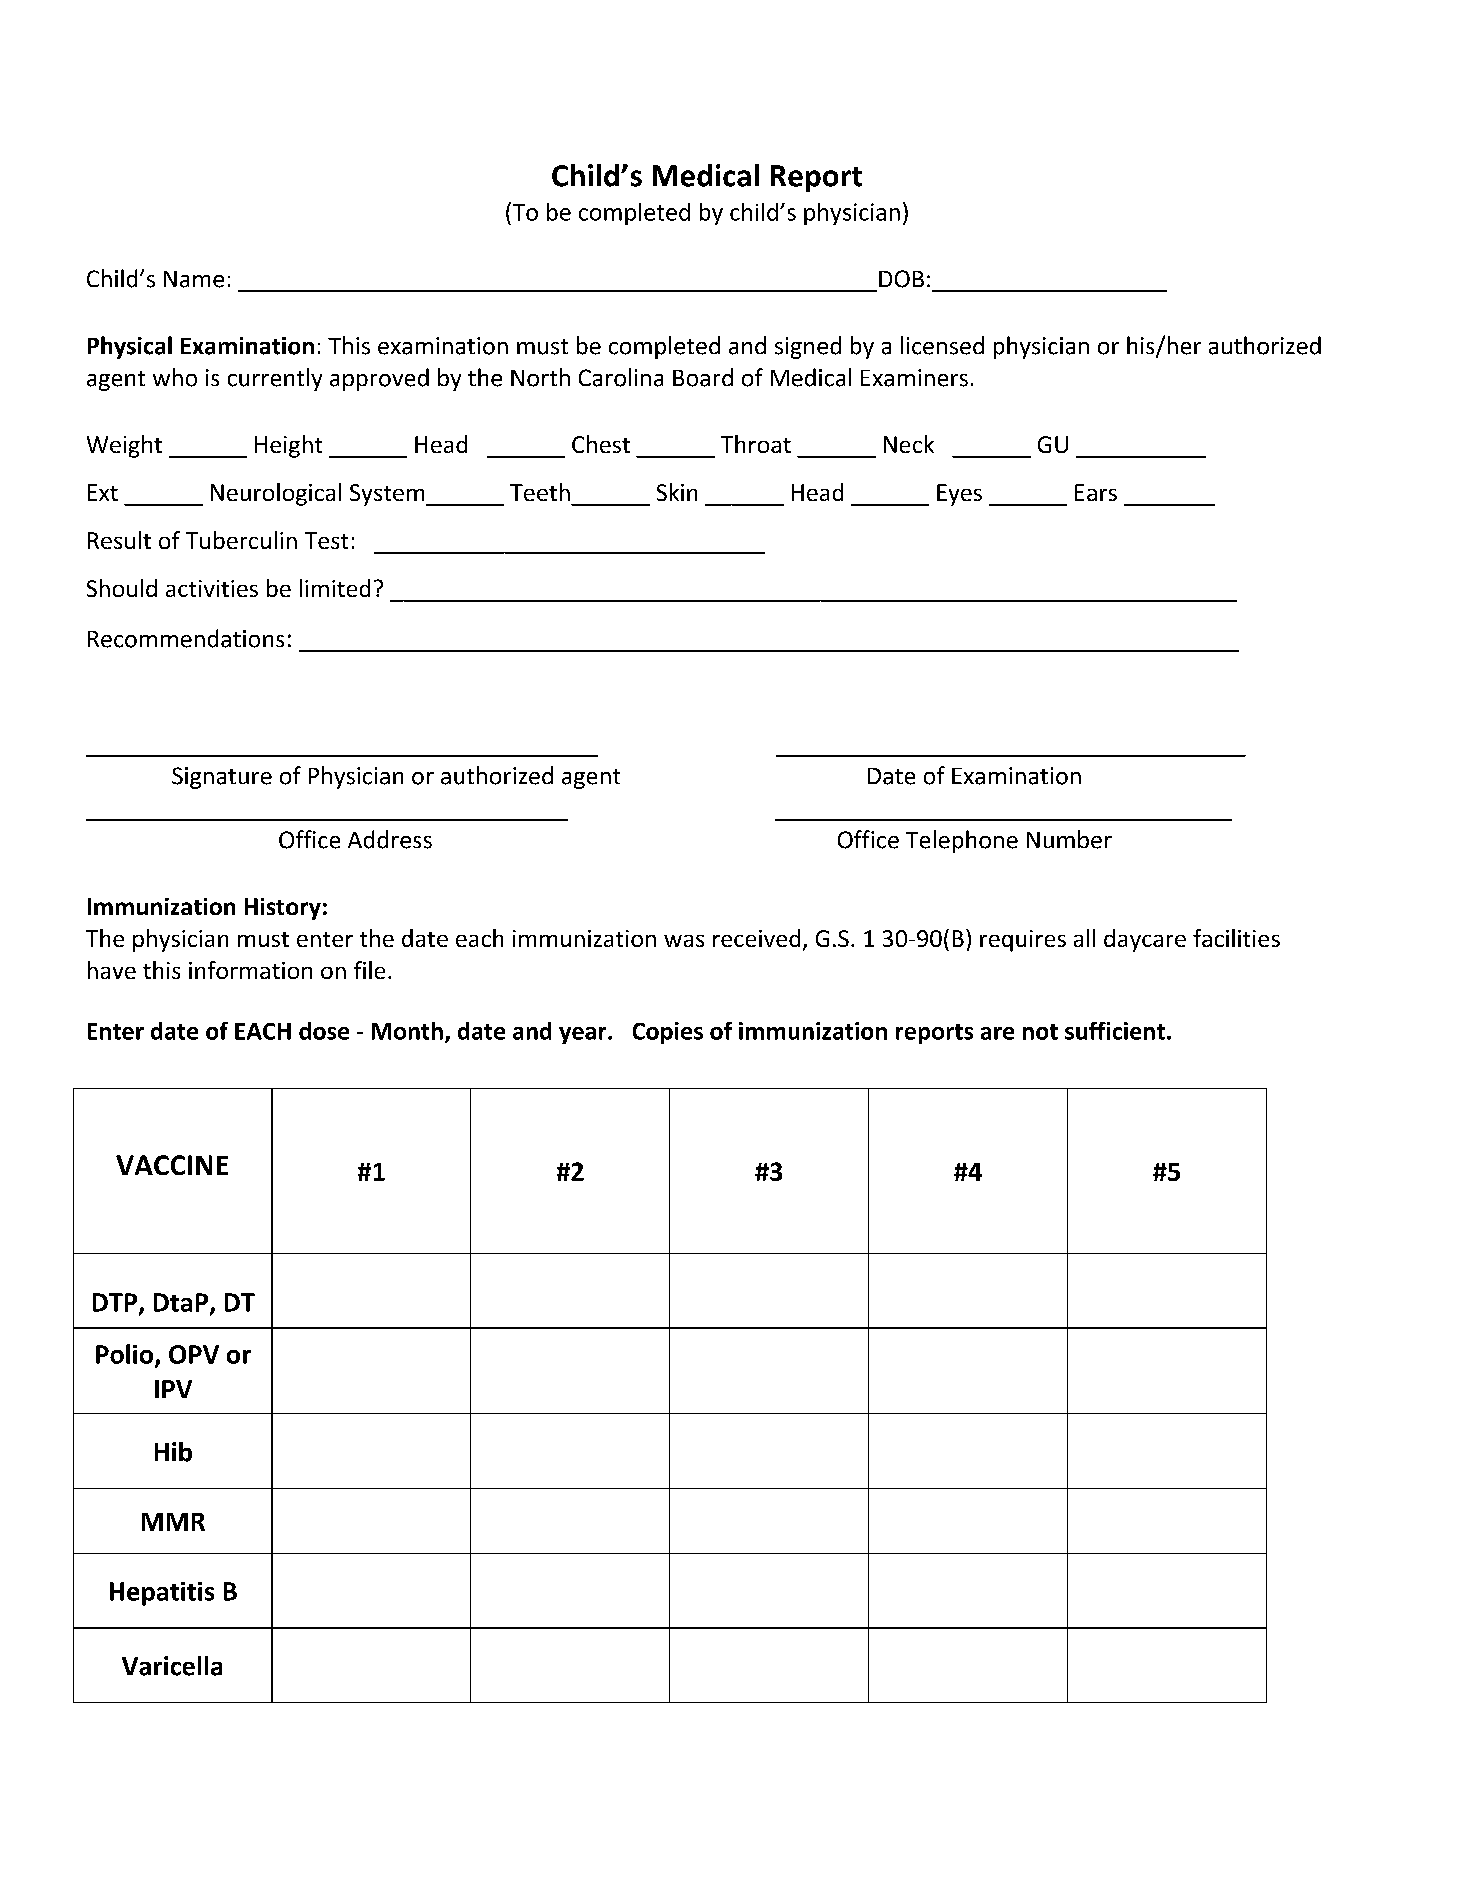  What do you see at coordinates (942, 345) in the page?
I see `licensed` at bounding box center [942, 345].
